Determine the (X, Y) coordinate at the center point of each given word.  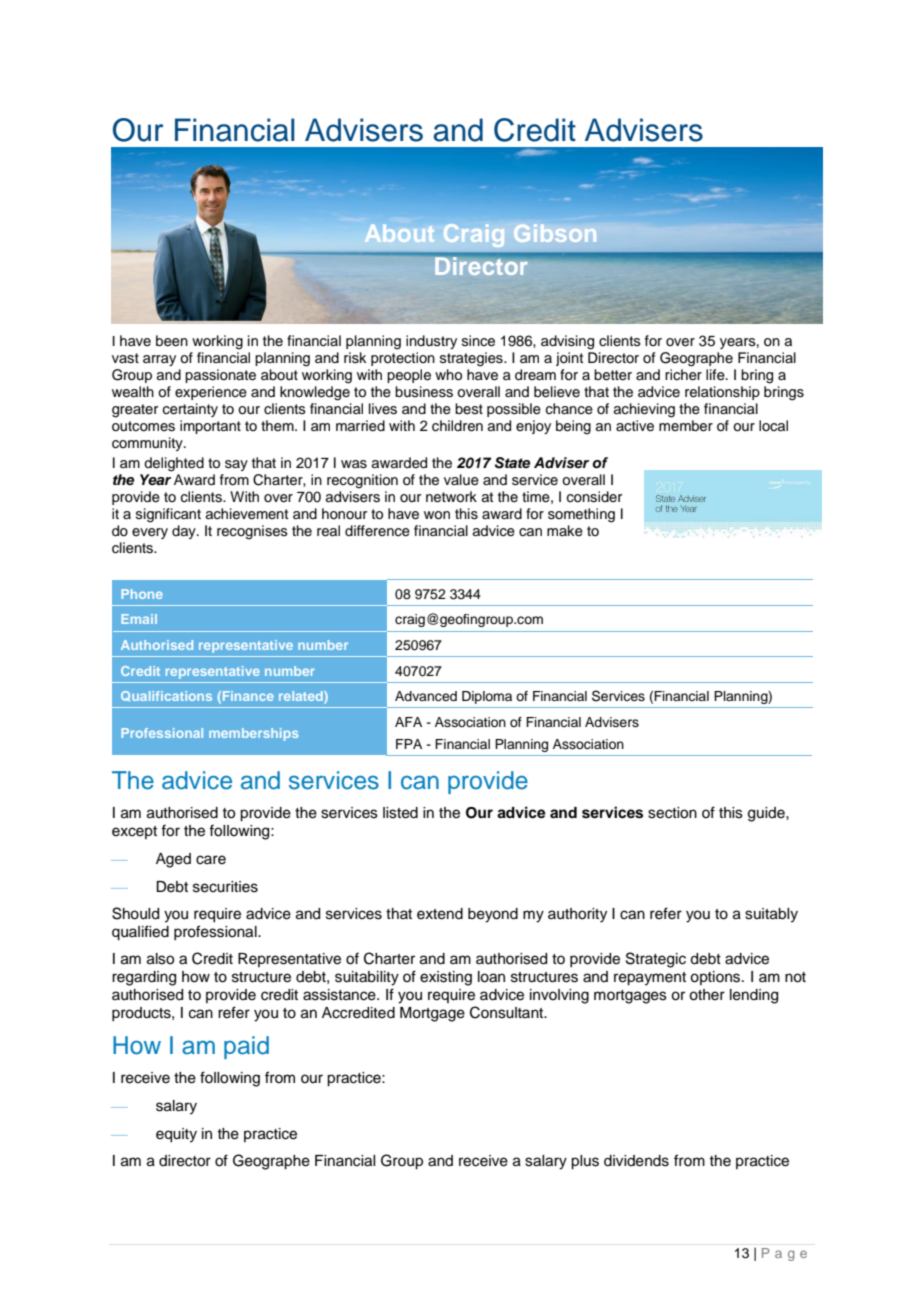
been (172, 341)
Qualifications (166, 696)
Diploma (487, 697)
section (672, 813)
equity (176, 1135)
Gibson (555, 233)
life (716, 375)
